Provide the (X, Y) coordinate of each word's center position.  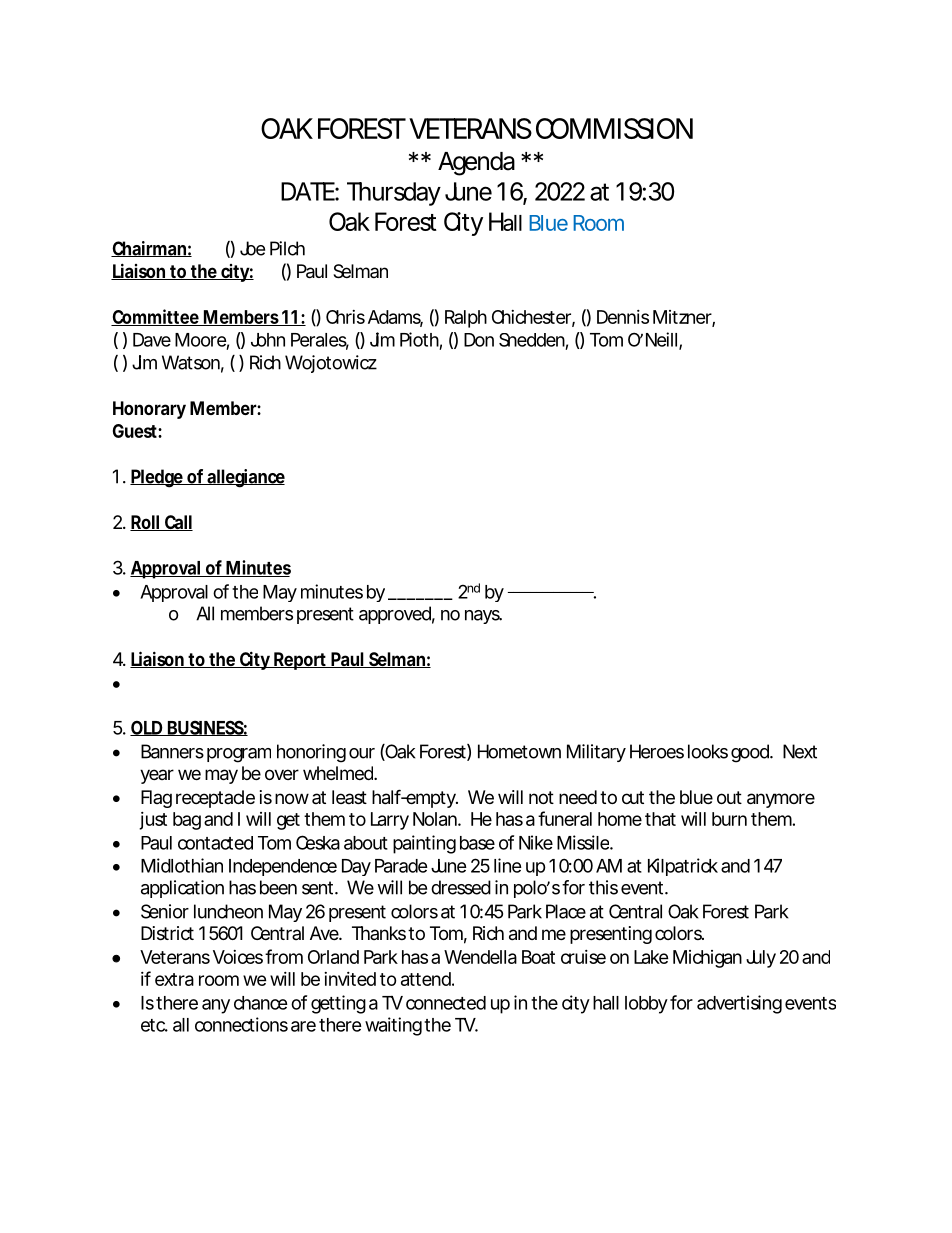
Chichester (533, 318)
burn (729, 819)
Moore (202, 341)
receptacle (215, 799)
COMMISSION (614, 128)
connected (446, 1003)
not (541, 797)
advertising (739, 1004)
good (751, 753)
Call (178, 523)
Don (479, 340)
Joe (252, 248)
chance (261, 1003)
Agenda (476, 164)
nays (483, 617)
